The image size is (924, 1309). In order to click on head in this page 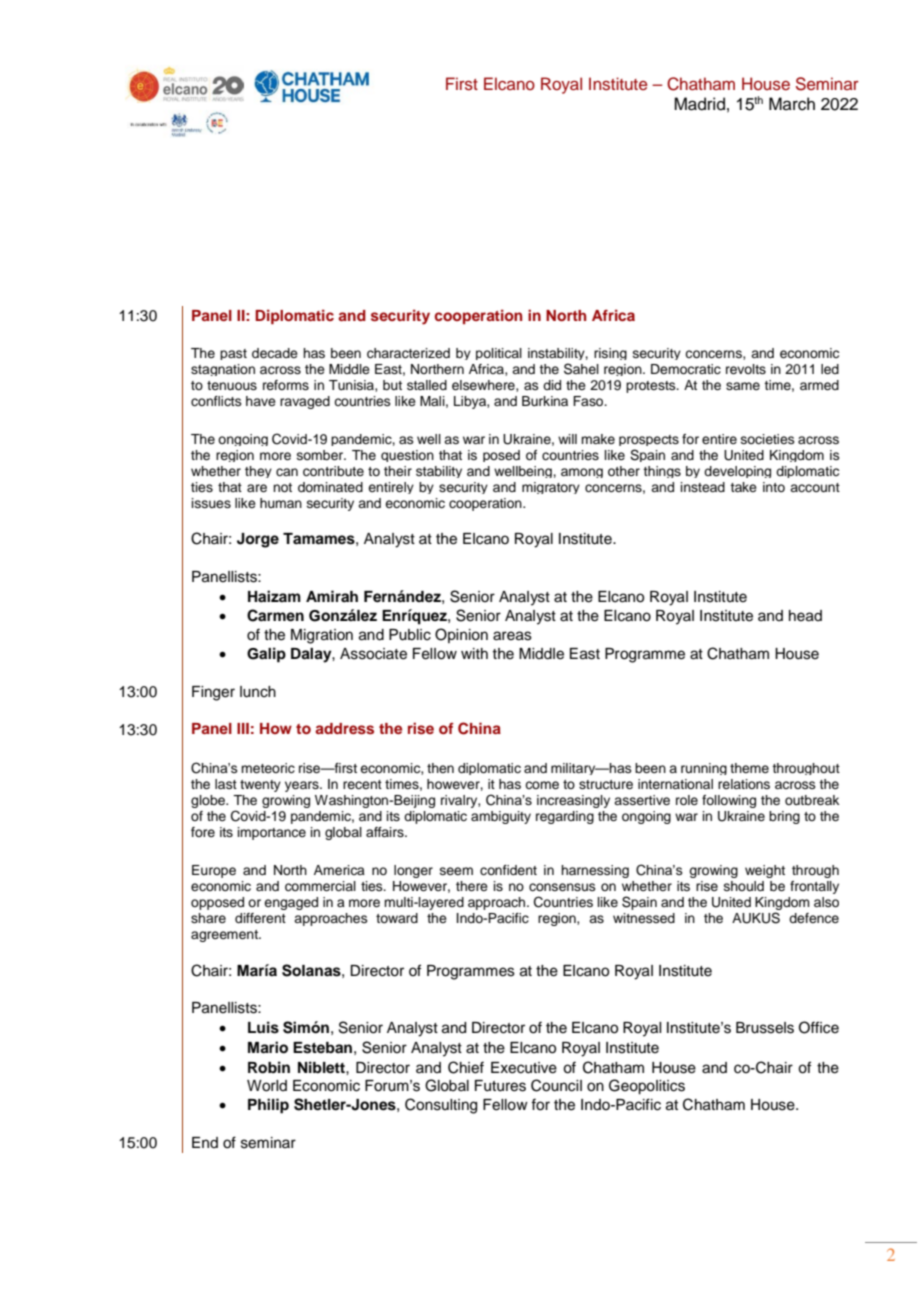, I will do `click(805, 616)`.
